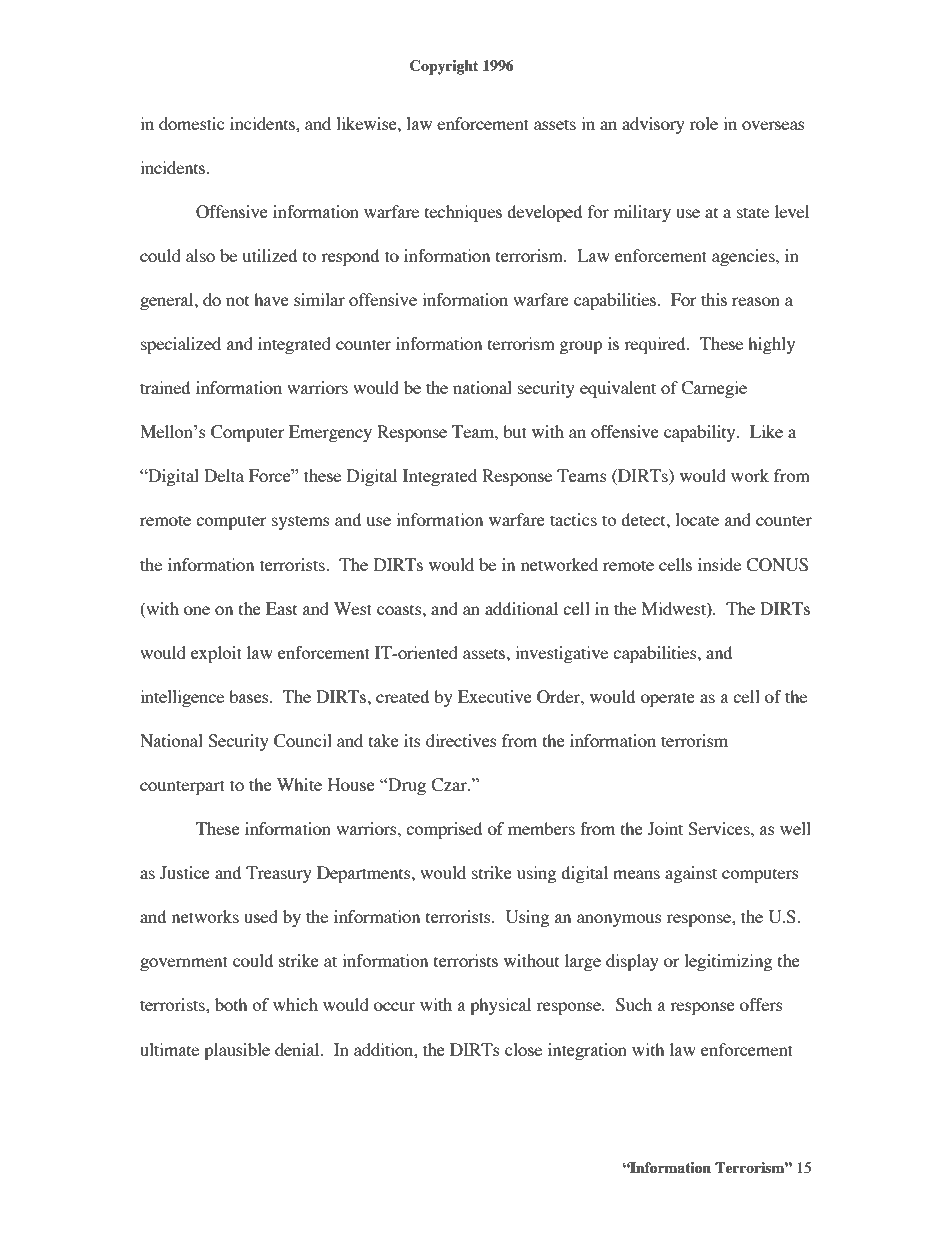  What do you see at coordinates (281, 608) in the screenshot?
I see `East` at bounding box center [281, 608].
